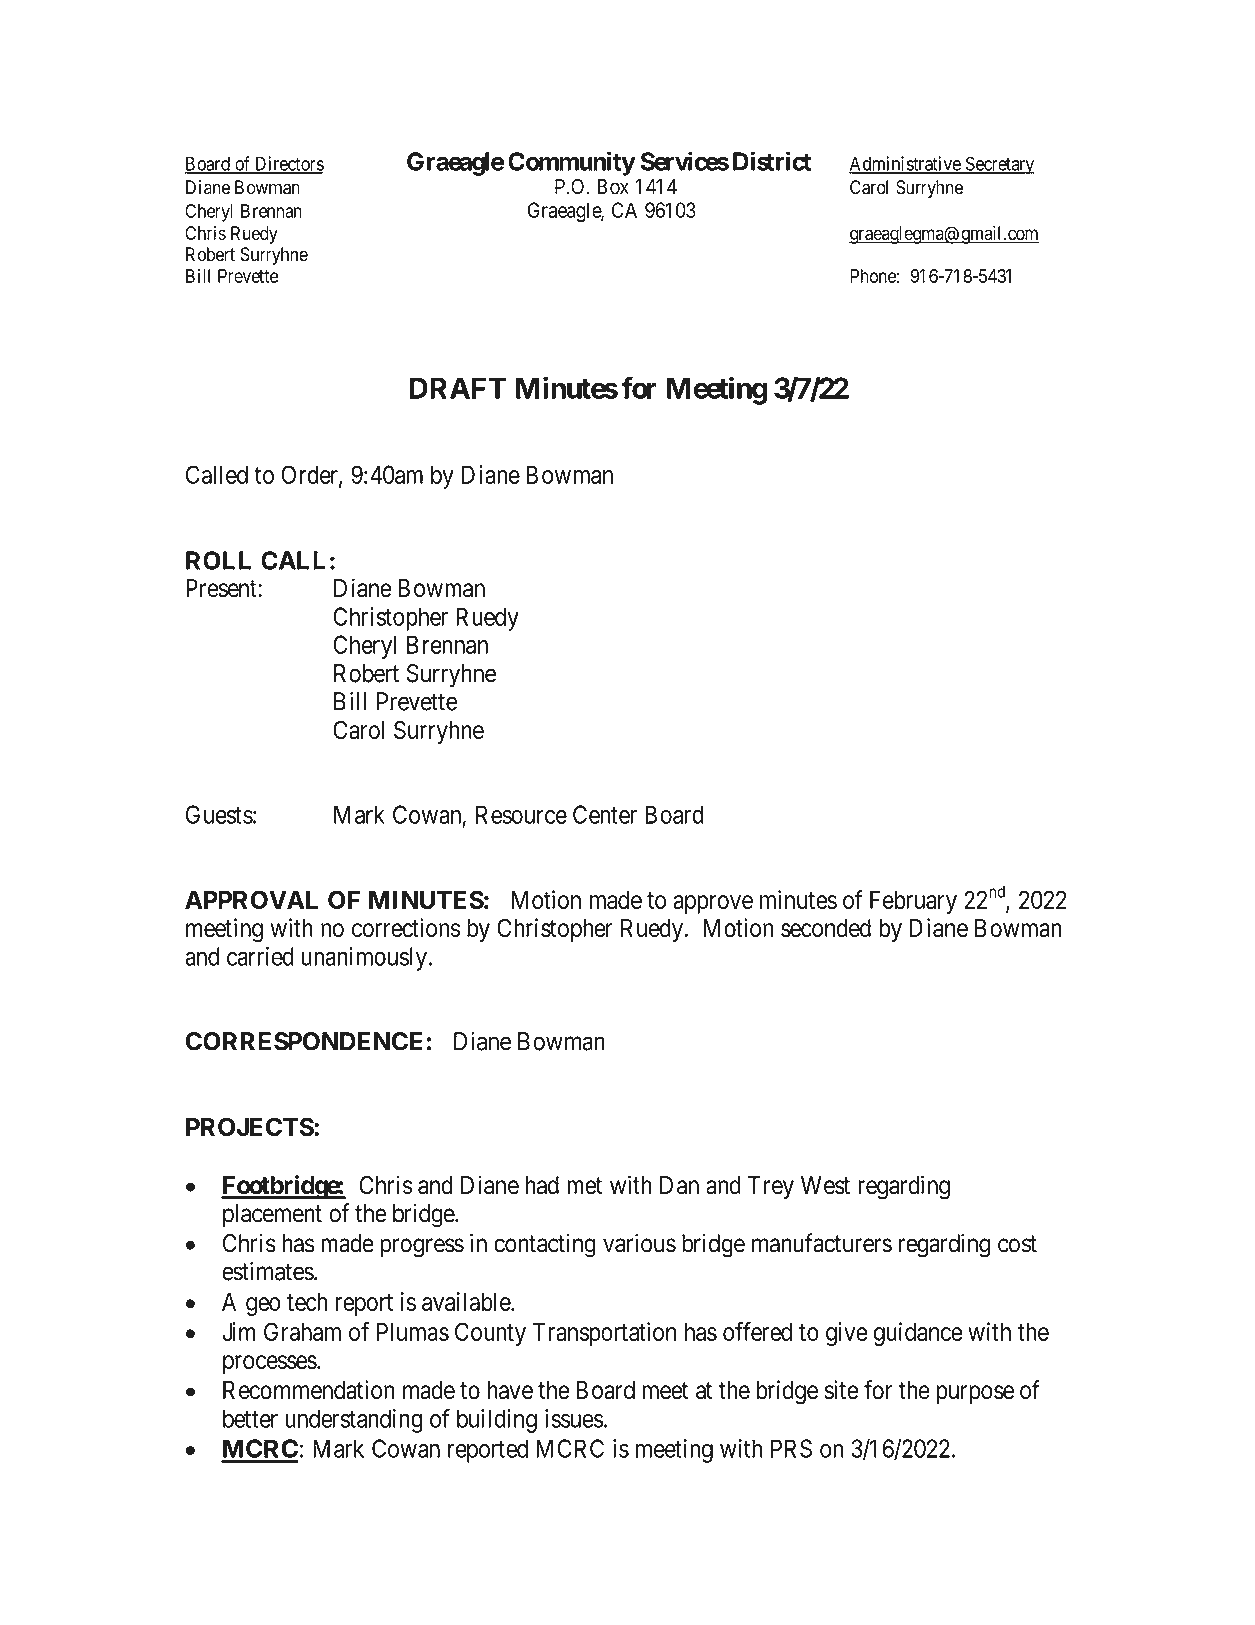  What do you see at coordinates (605, 814) in the page?
I see `Center` at bounding box center [605, 814].
